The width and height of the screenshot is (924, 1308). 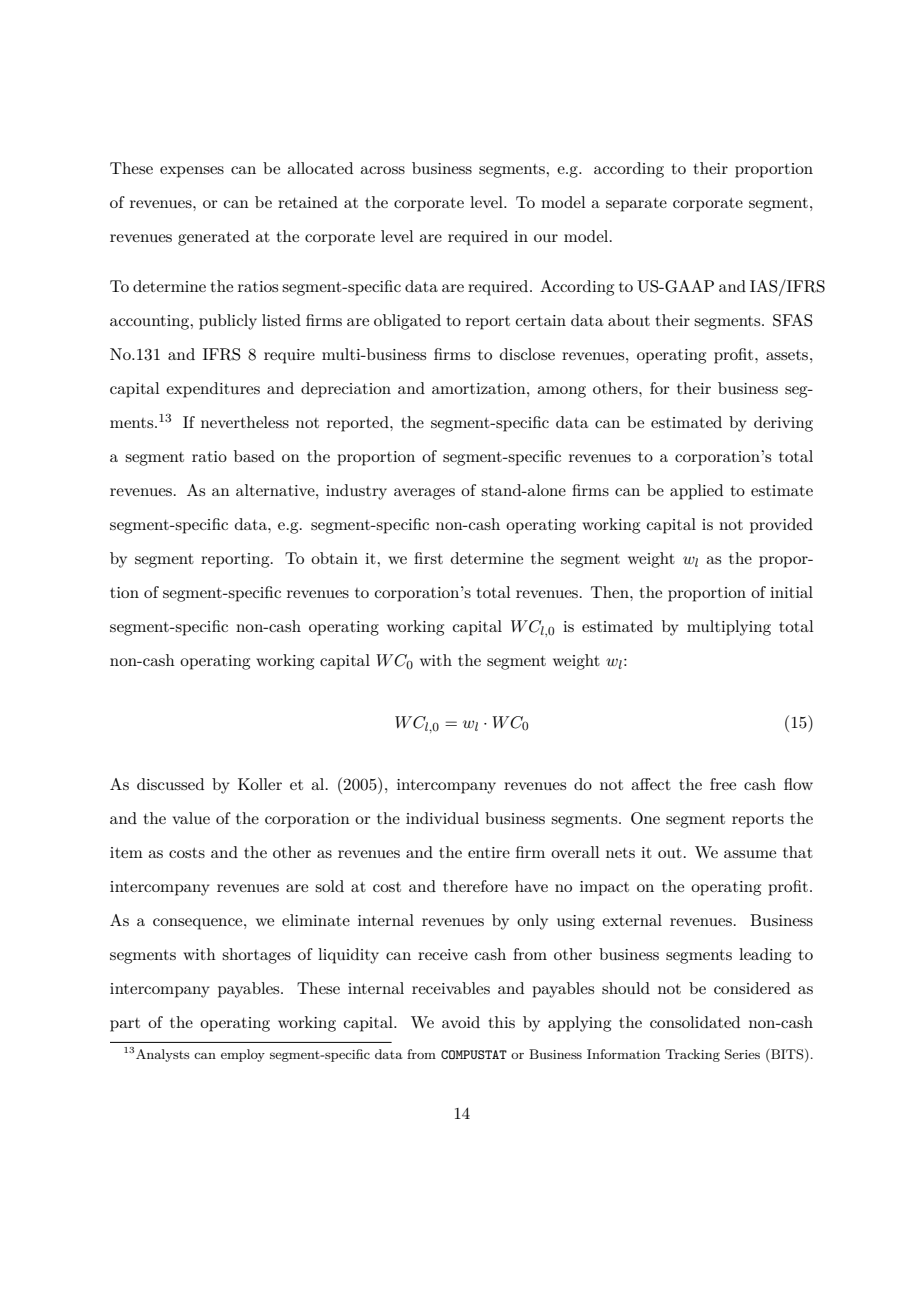 What do you see at coordinates (243, 1055) in the screenshot?
I see `employ` at bounding box center [243, 1055].
